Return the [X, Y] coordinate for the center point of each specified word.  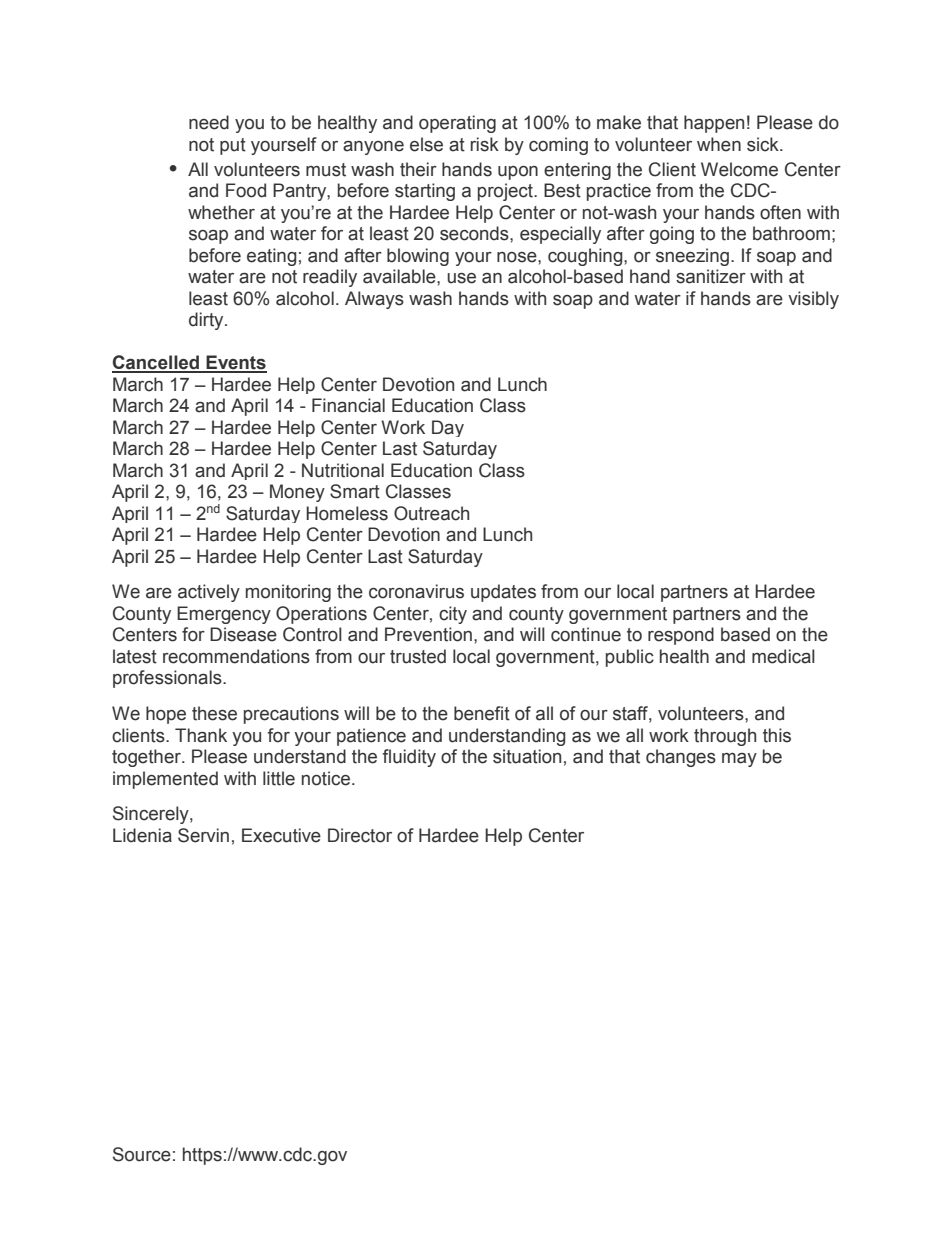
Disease [243, 634]
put [233, 146]
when [719, 144]
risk [485, 144]
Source [142, 1154]
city [453, 615]
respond [681, 636]
